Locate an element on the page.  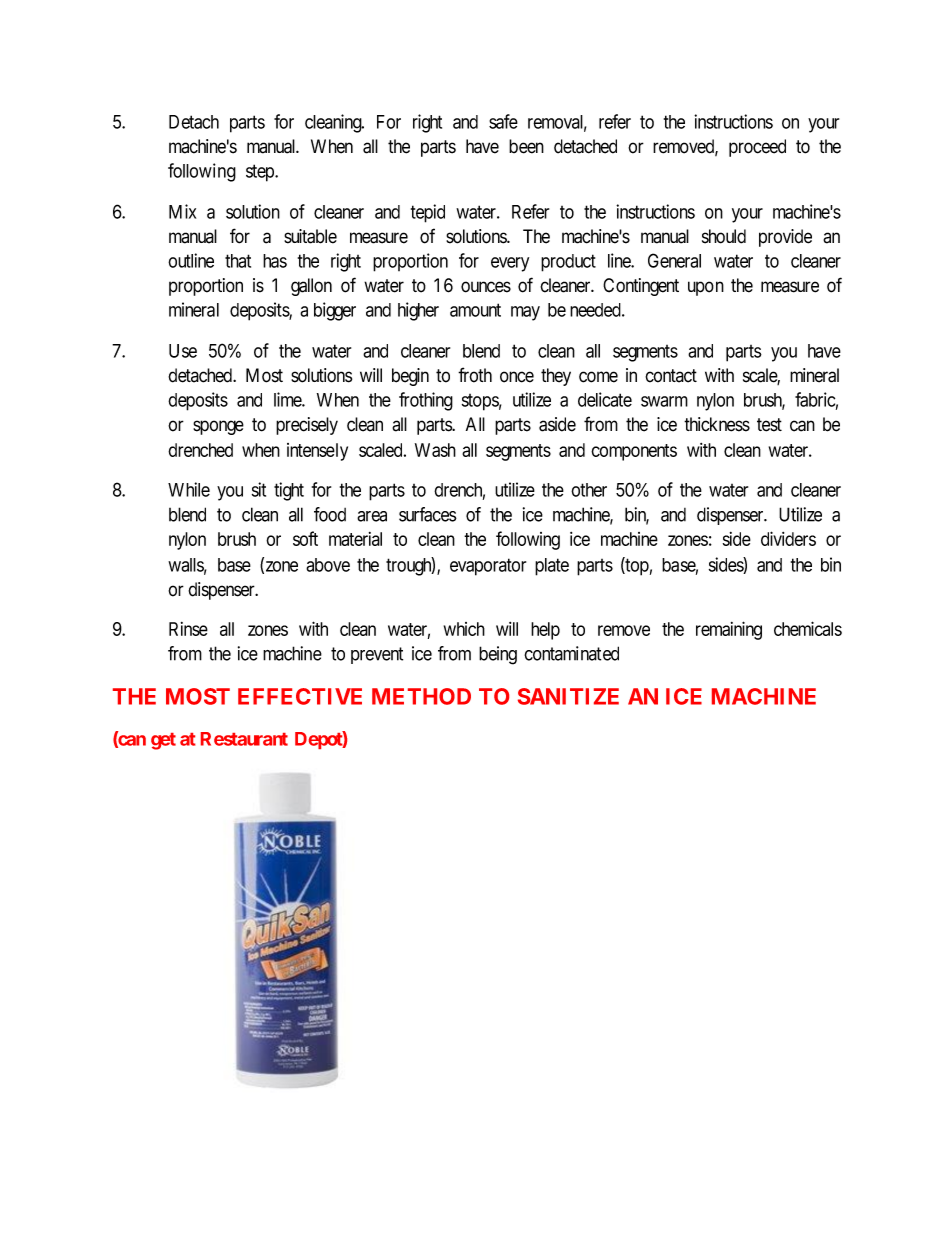
METHOD is located at coordinates (421, 696).
